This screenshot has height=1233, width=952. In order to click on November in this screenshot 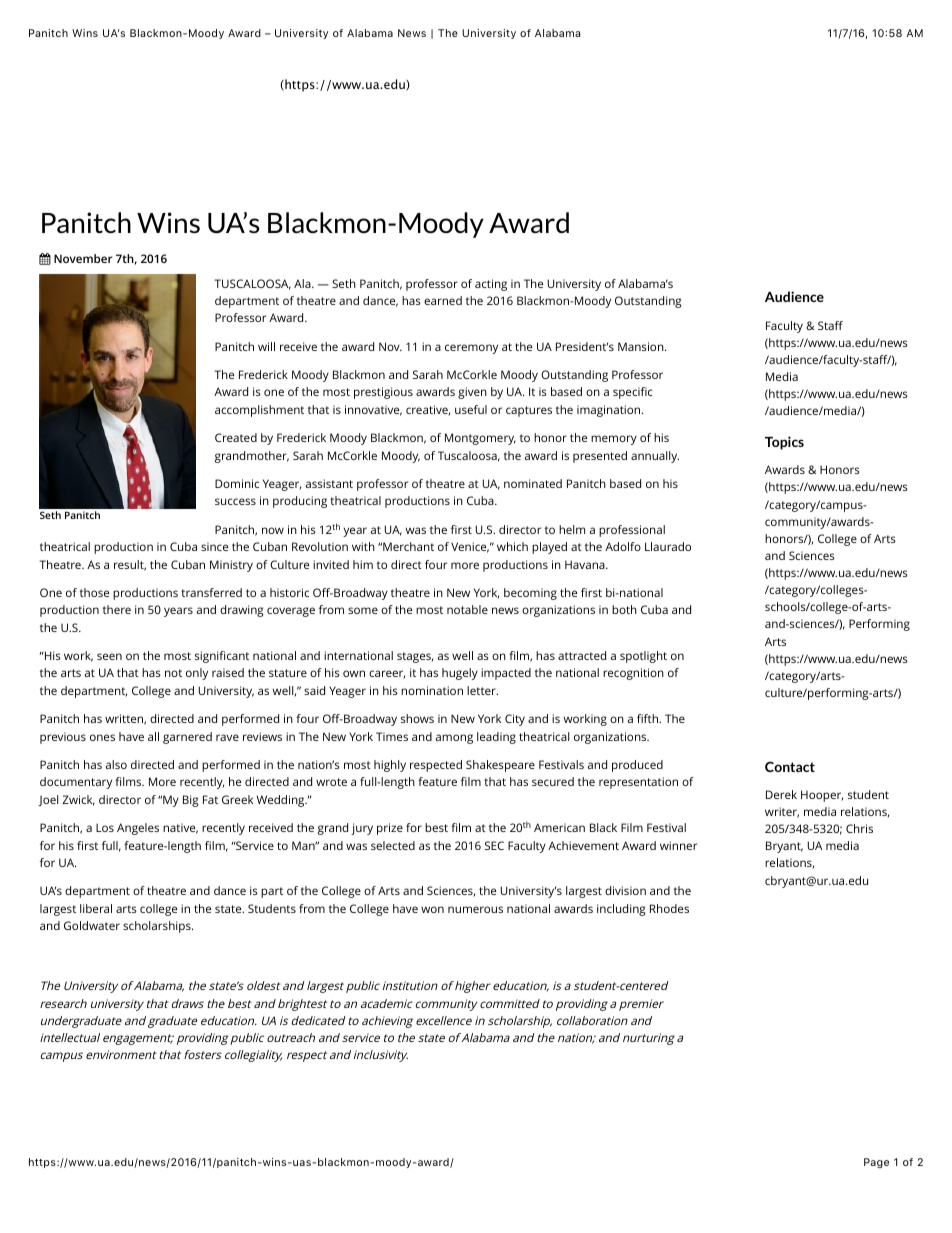, I will do `click(83, 258)`.
